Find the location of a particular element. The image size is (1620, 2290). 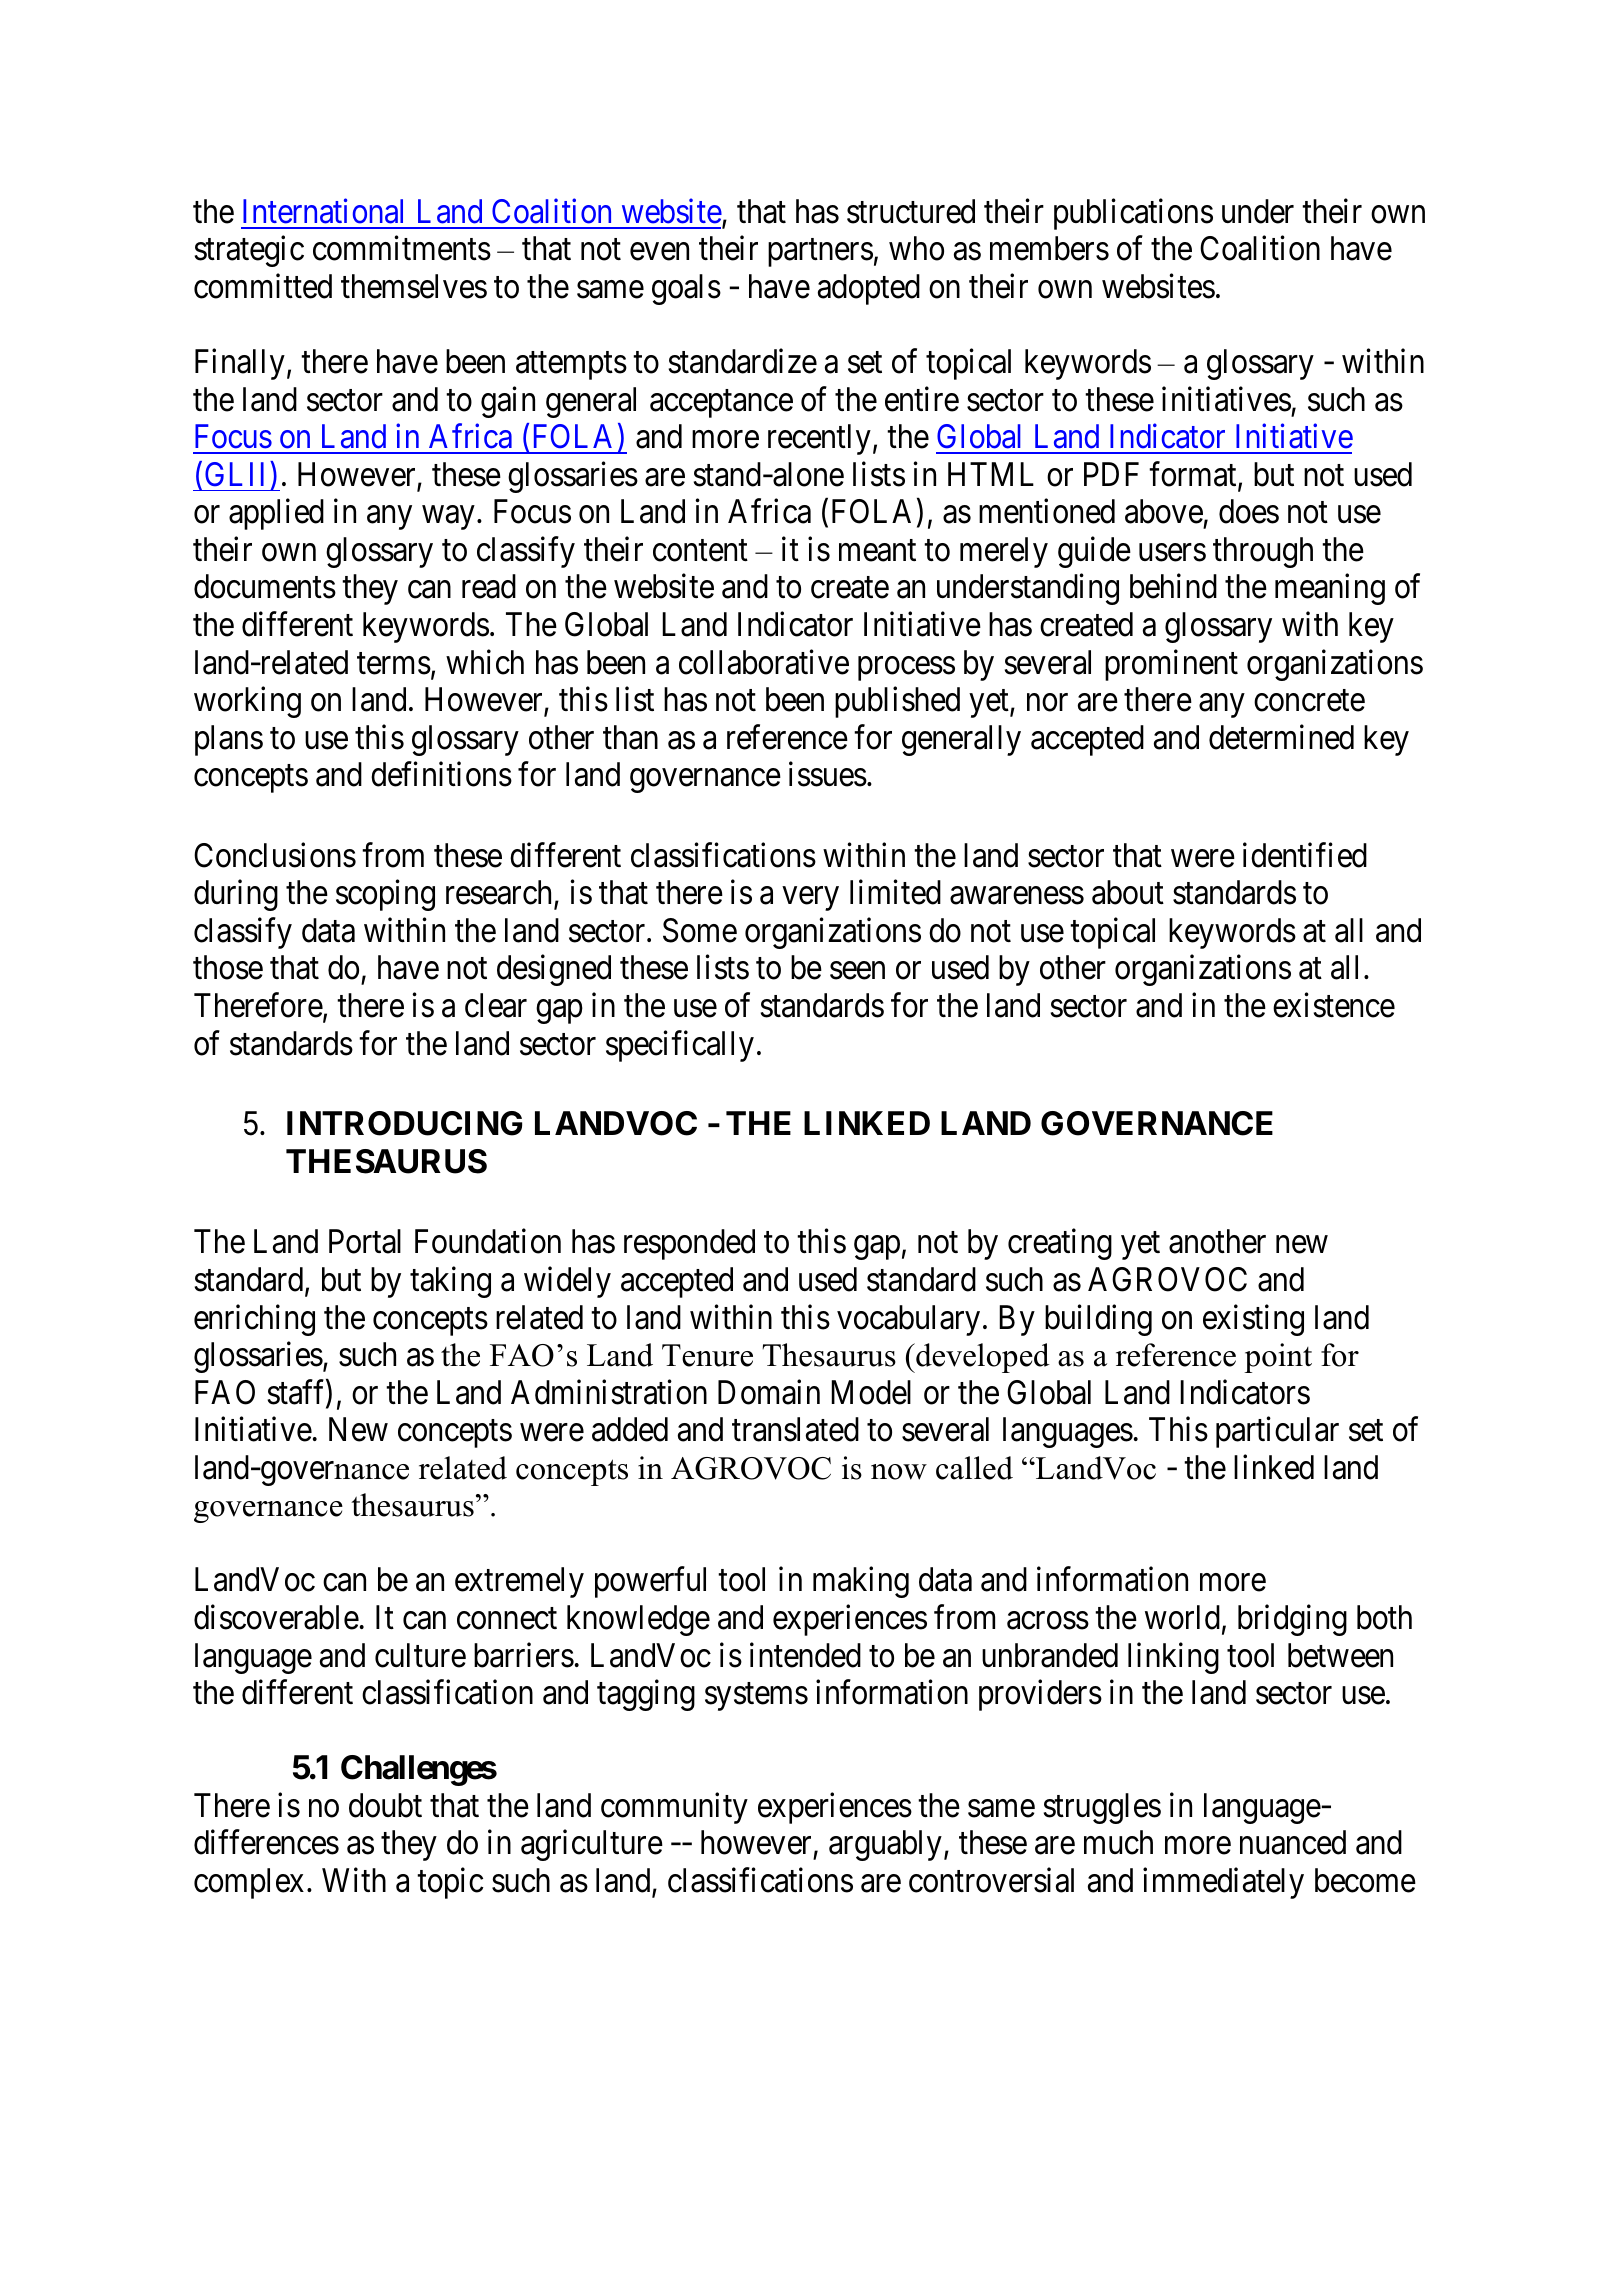

International is located at coordinates (323, 211).
